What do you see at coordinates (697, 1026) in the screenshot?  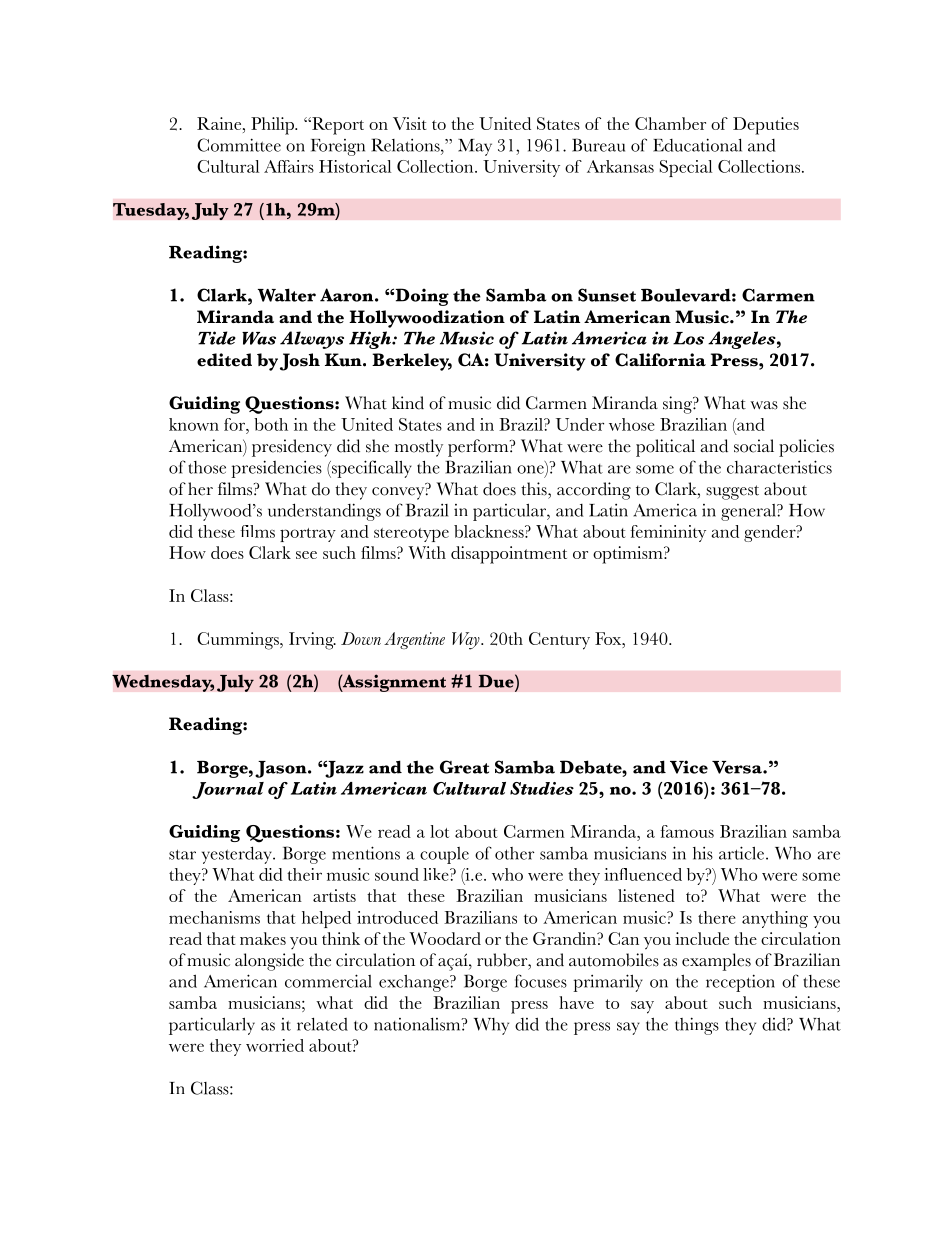 I see `things` at bounding box center [697, 1026].
